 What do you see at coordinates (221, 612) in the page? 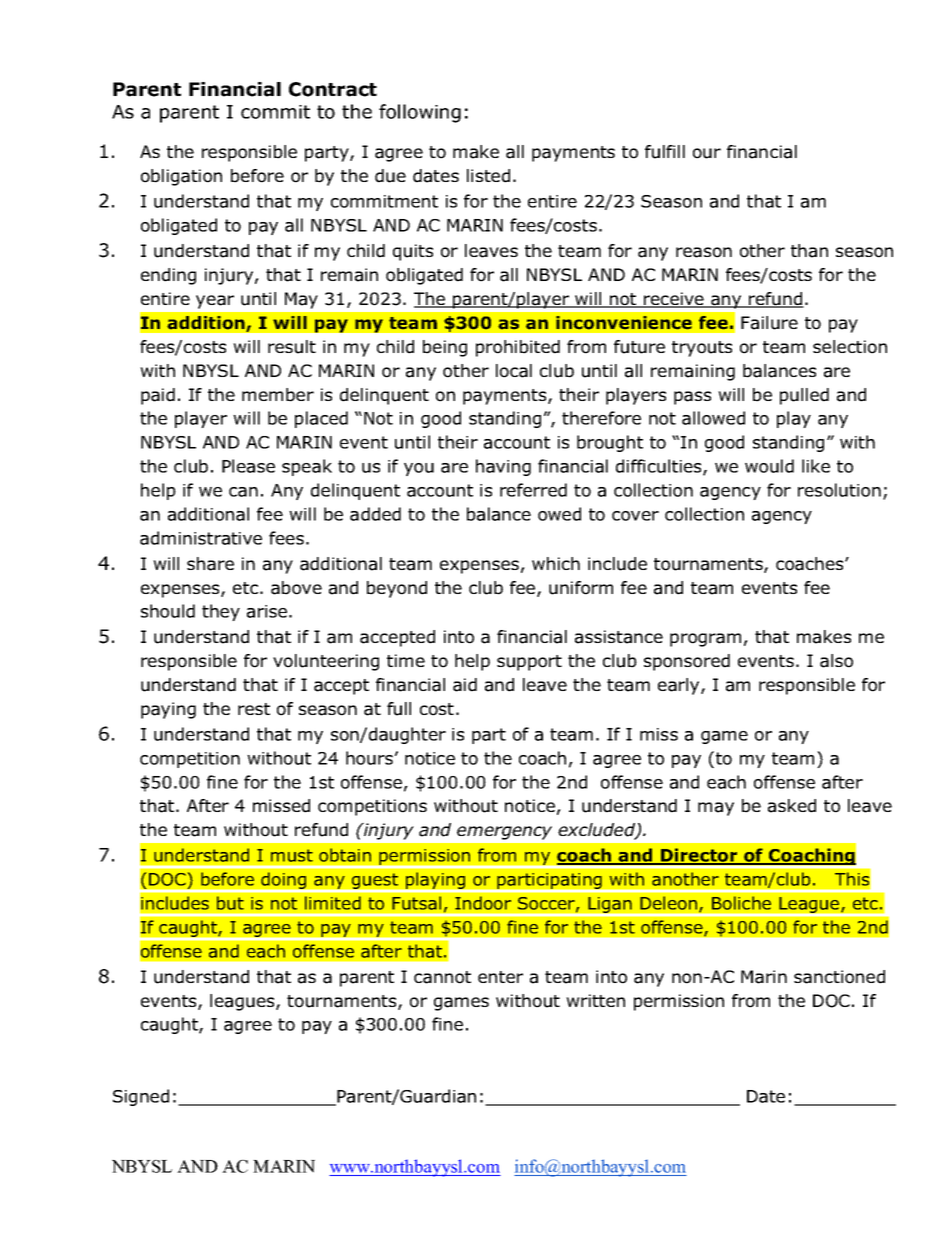
I see `they` at bounding box center [221, 612].
